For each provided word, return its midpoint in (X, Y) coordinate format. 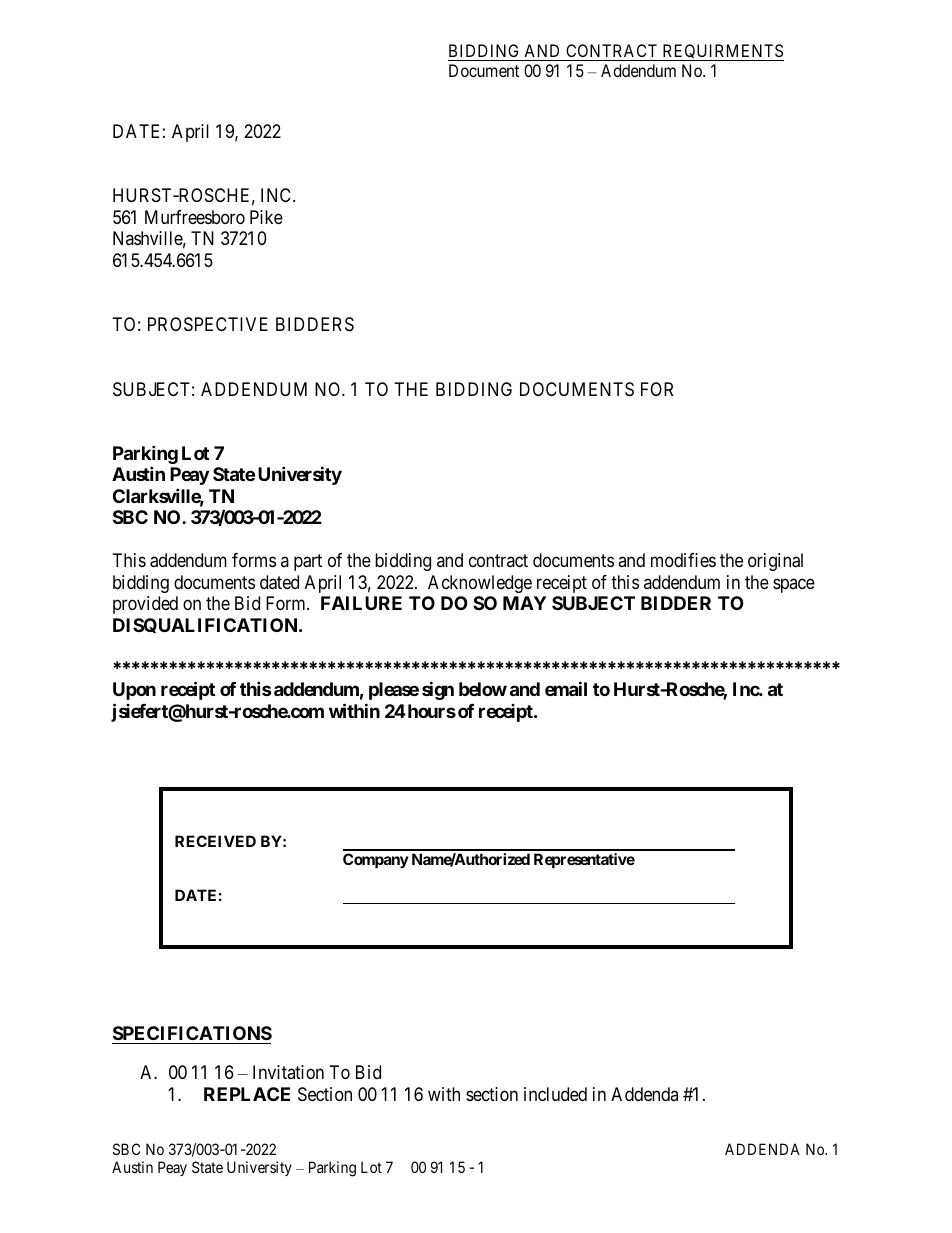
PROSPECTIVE (208, 324)
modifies (683, 560)
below (483, 689)
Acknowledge (480, 584)
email (566, 688)
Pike (266, 217)
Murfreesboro (195, 217)
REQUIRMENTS (722, 52)
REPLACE (247, 1094)
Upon (134, 691)
